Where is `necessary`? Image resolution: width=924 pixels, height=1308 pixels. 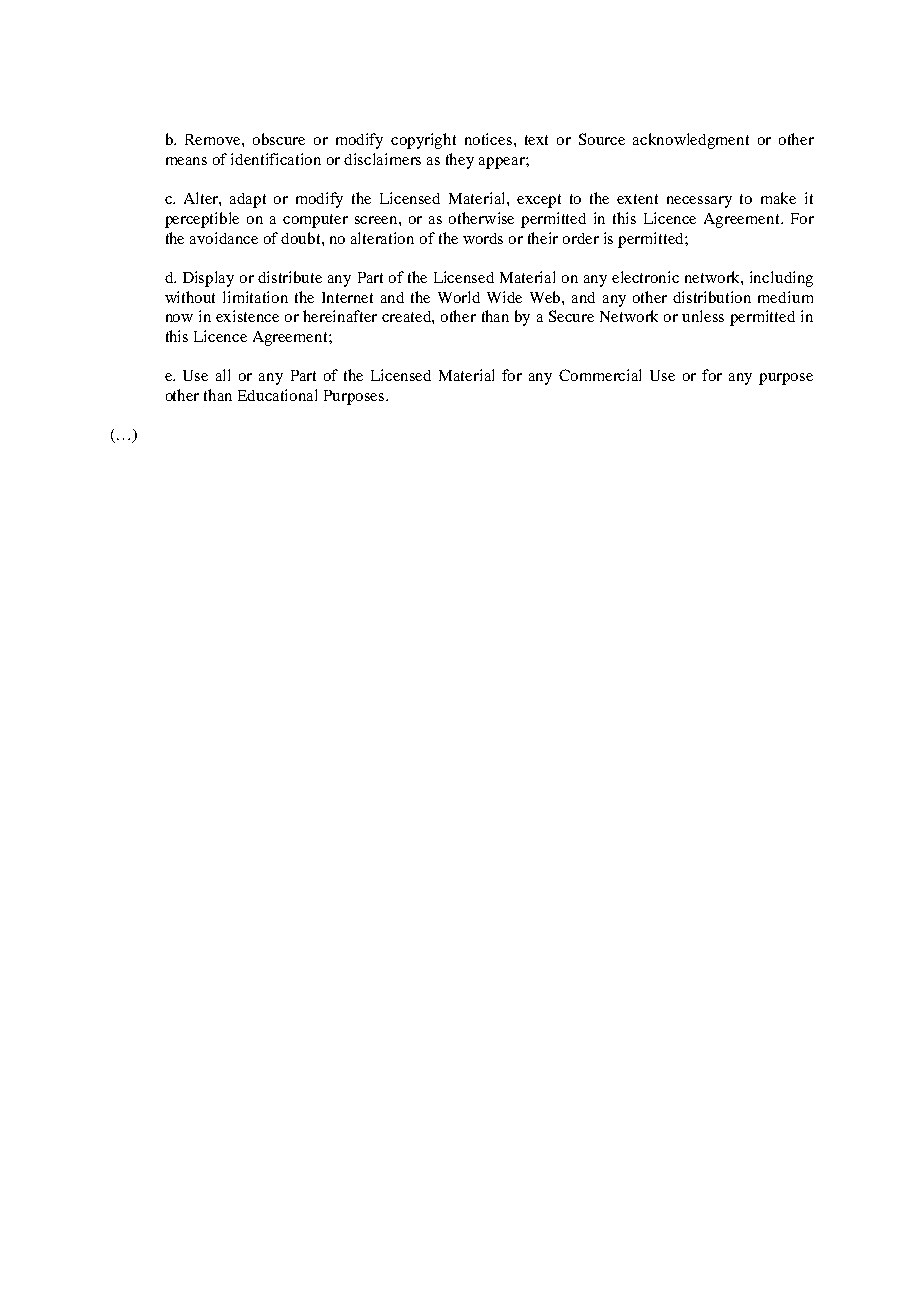
necessary is located at coordinates (699, 202).
